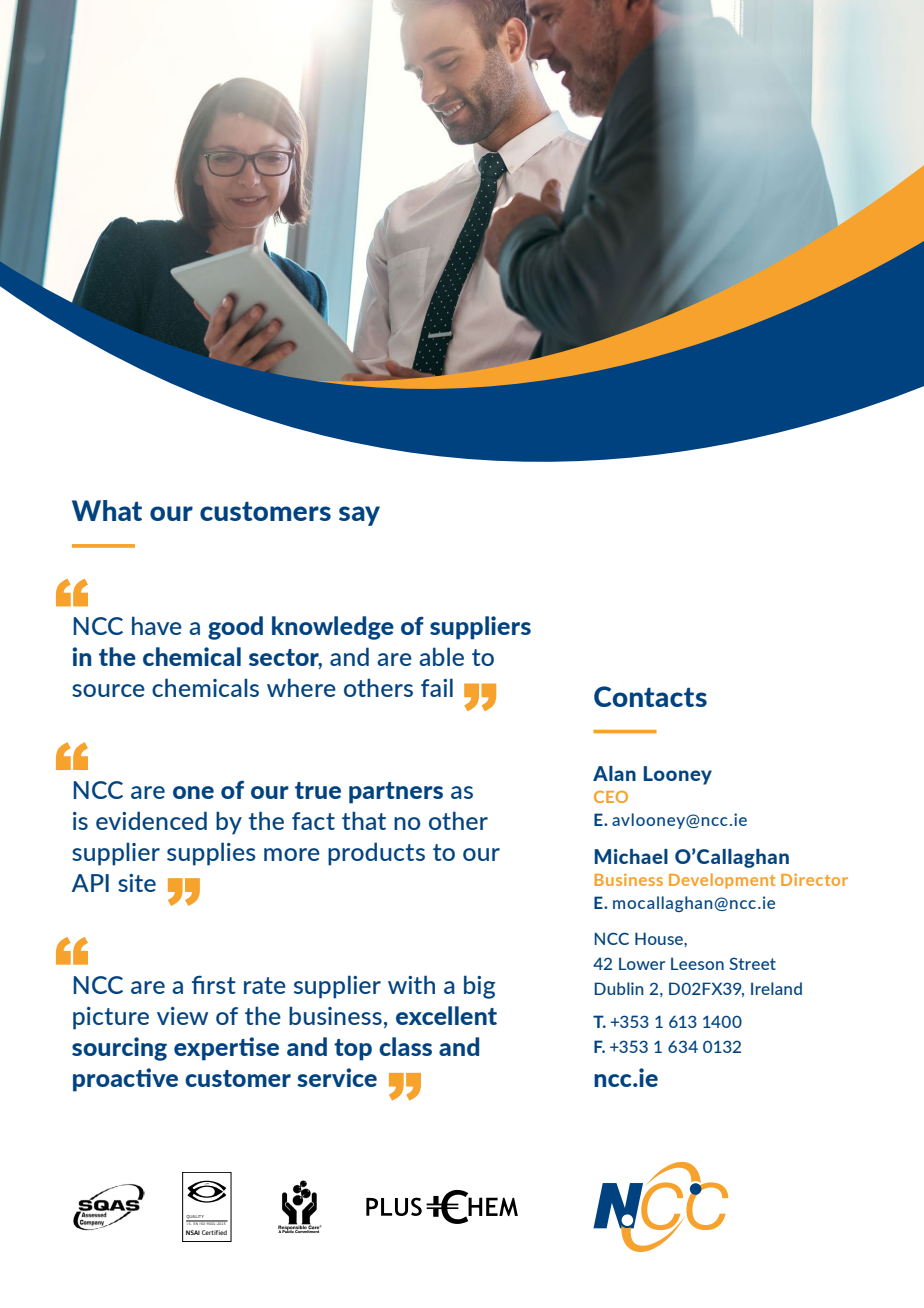 This document has width=924, height=1308. What do you see at coordinates (107, 510) in the document?
I see `What` at bounding box center [107, 510].
